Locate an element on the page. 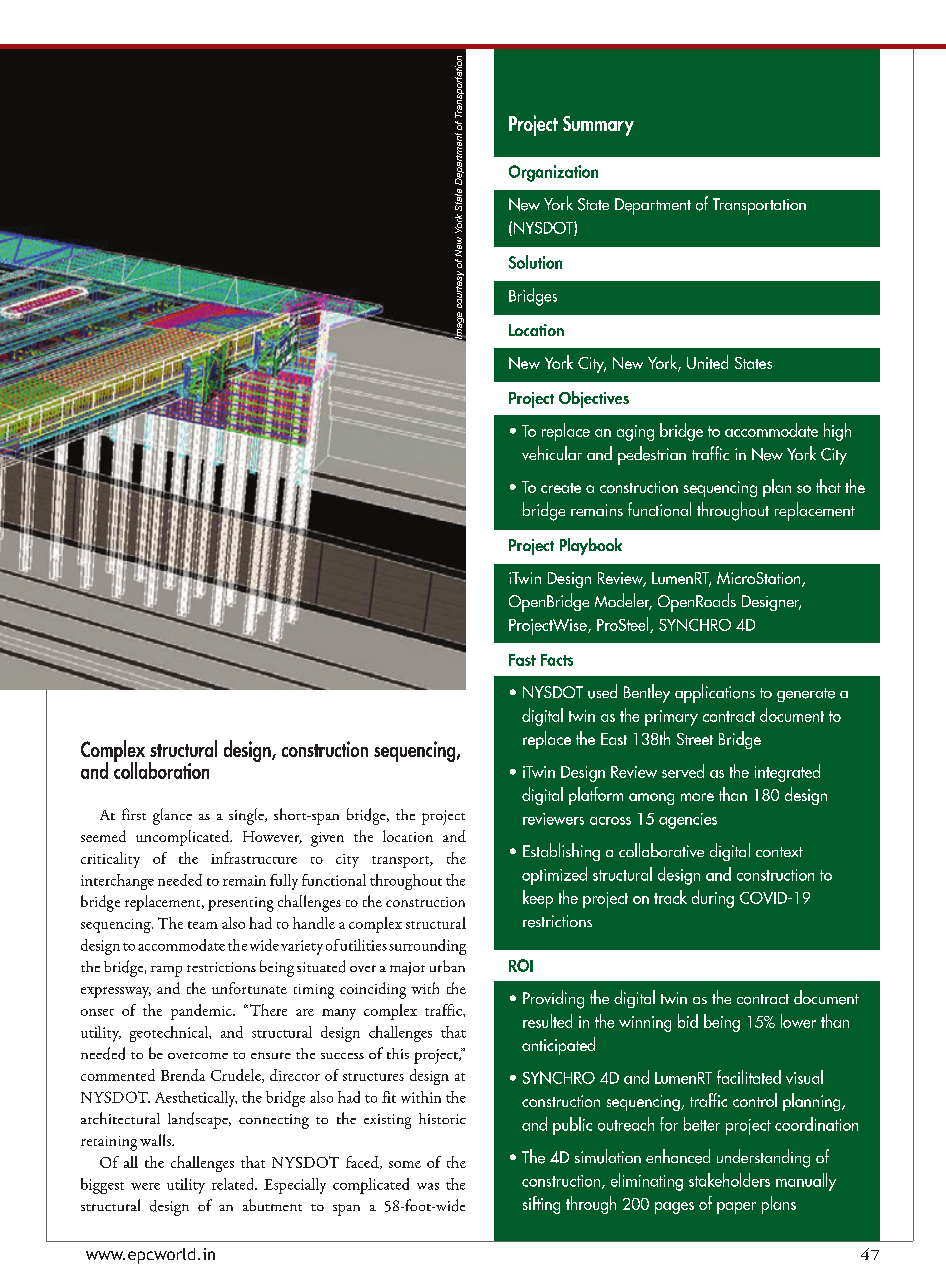 The image size is (946, 1288). stakeholders is located at coordinates (729, 1180).
